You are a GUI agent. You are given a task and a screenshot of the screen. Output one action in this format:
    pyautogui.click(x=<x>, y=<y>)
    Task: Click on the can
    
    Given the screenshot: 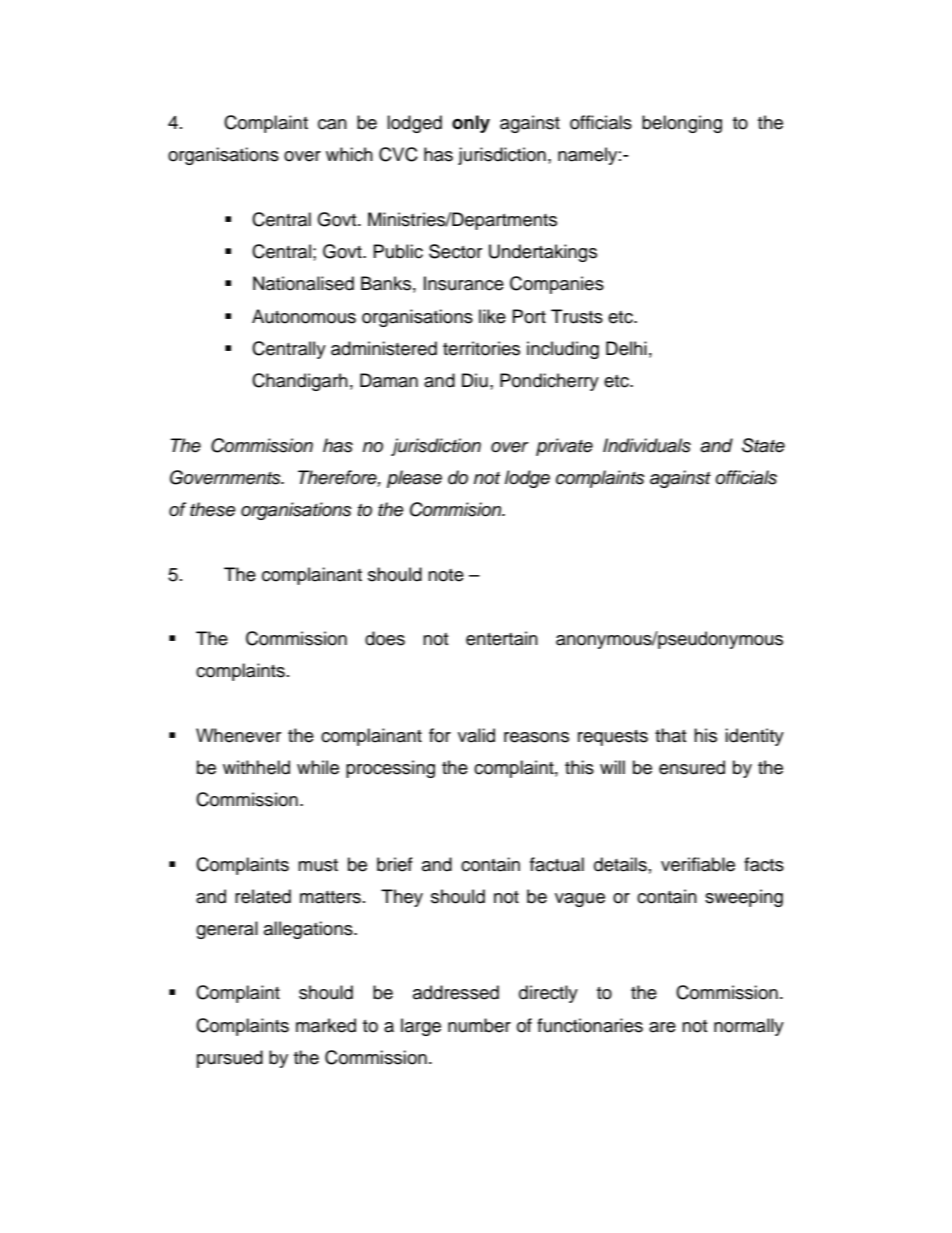 What is the action you would take?
    pyautogui.click(x=332, y=124)
